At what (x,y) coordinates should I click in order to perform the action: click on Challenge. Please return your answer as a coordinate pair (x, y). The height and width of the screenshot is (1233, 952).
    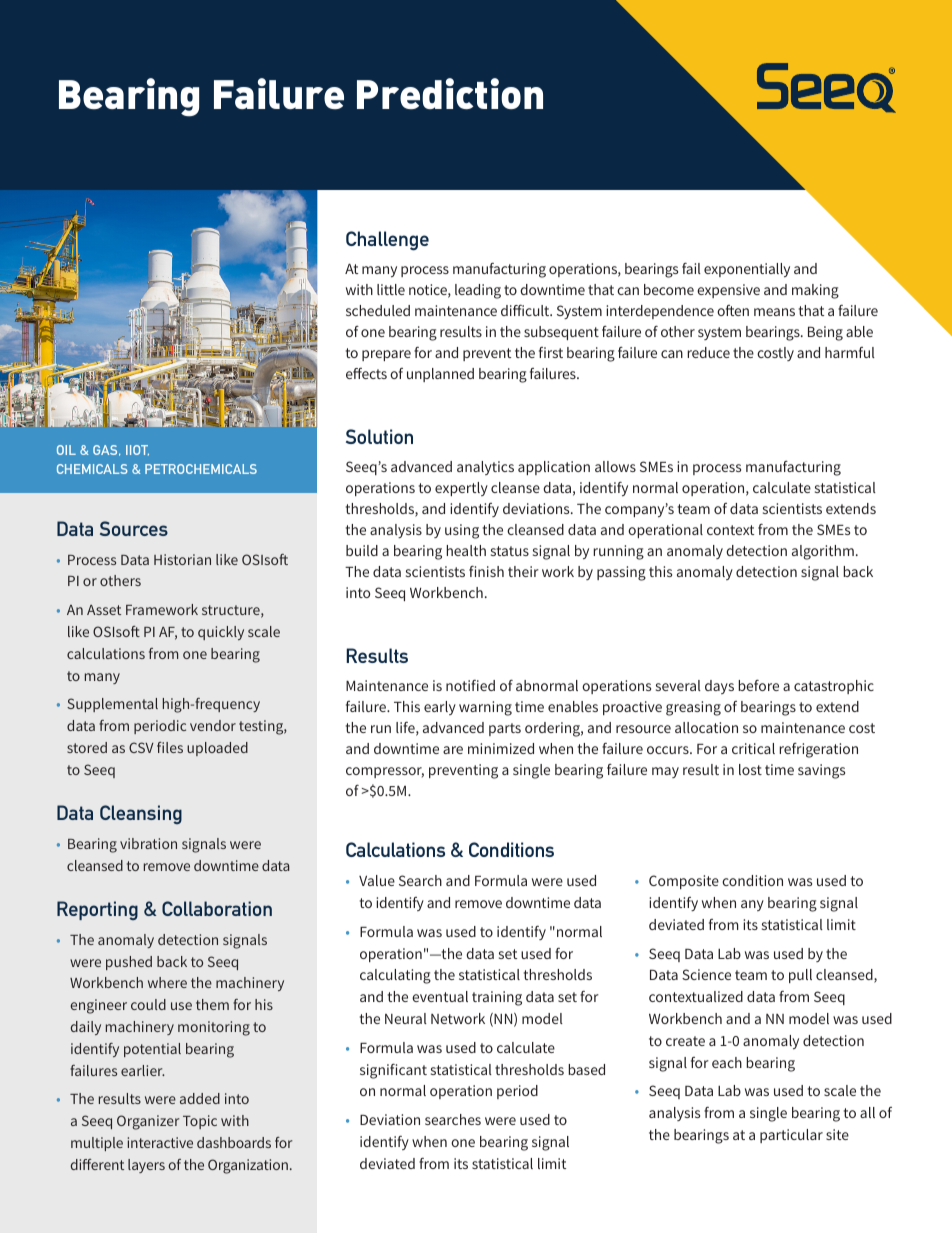
    Looking at the image, I should click on (387, 241).
